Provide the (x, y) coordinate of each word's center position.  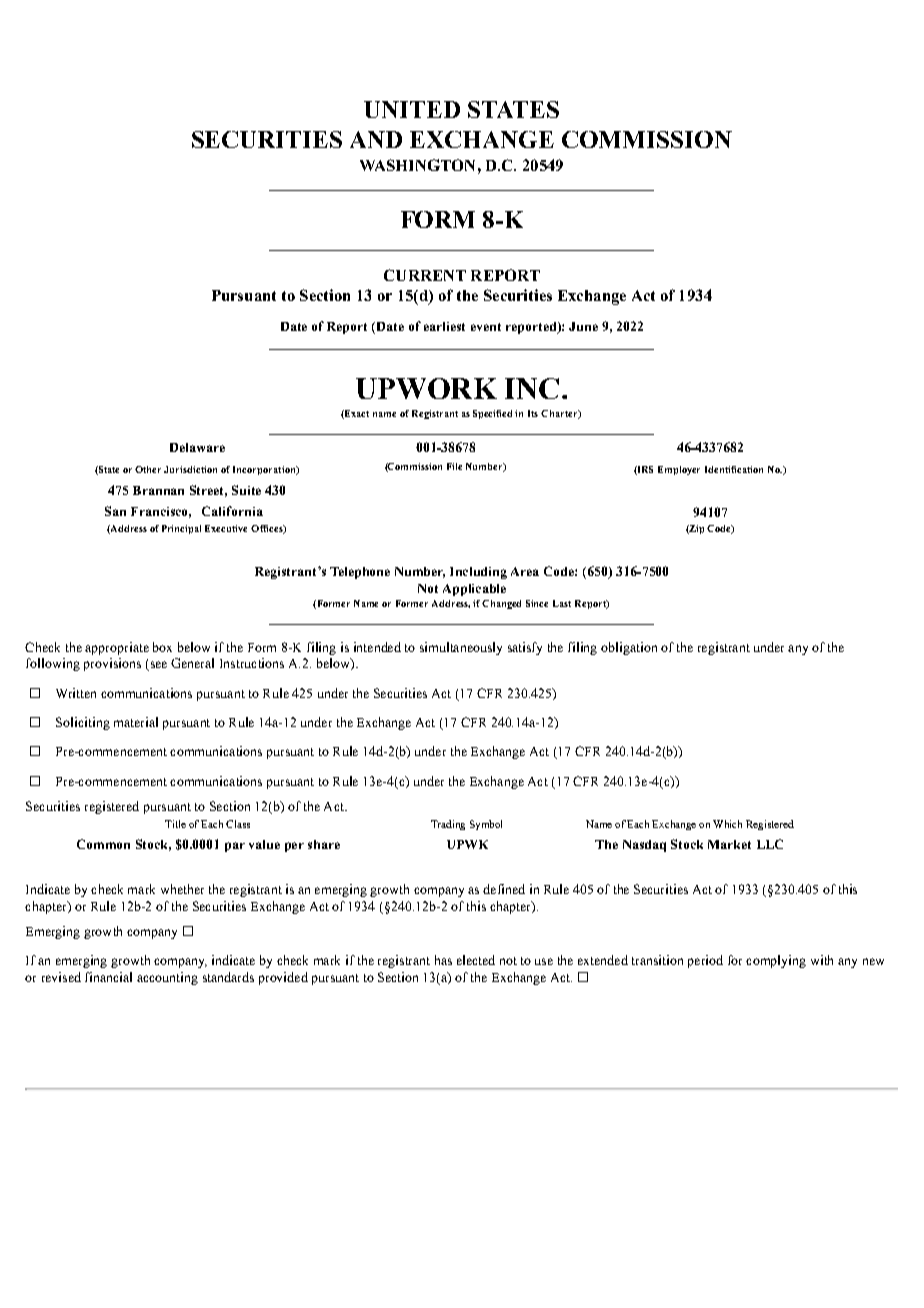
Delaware (197, 447)
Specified (494, 414)
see (157, 666)
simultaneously (461, 648)
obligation (629, 648)
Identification (734, 469)
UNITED (412, 109)
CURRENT (425, 275)
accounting (167, 978)
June (583, 326)
